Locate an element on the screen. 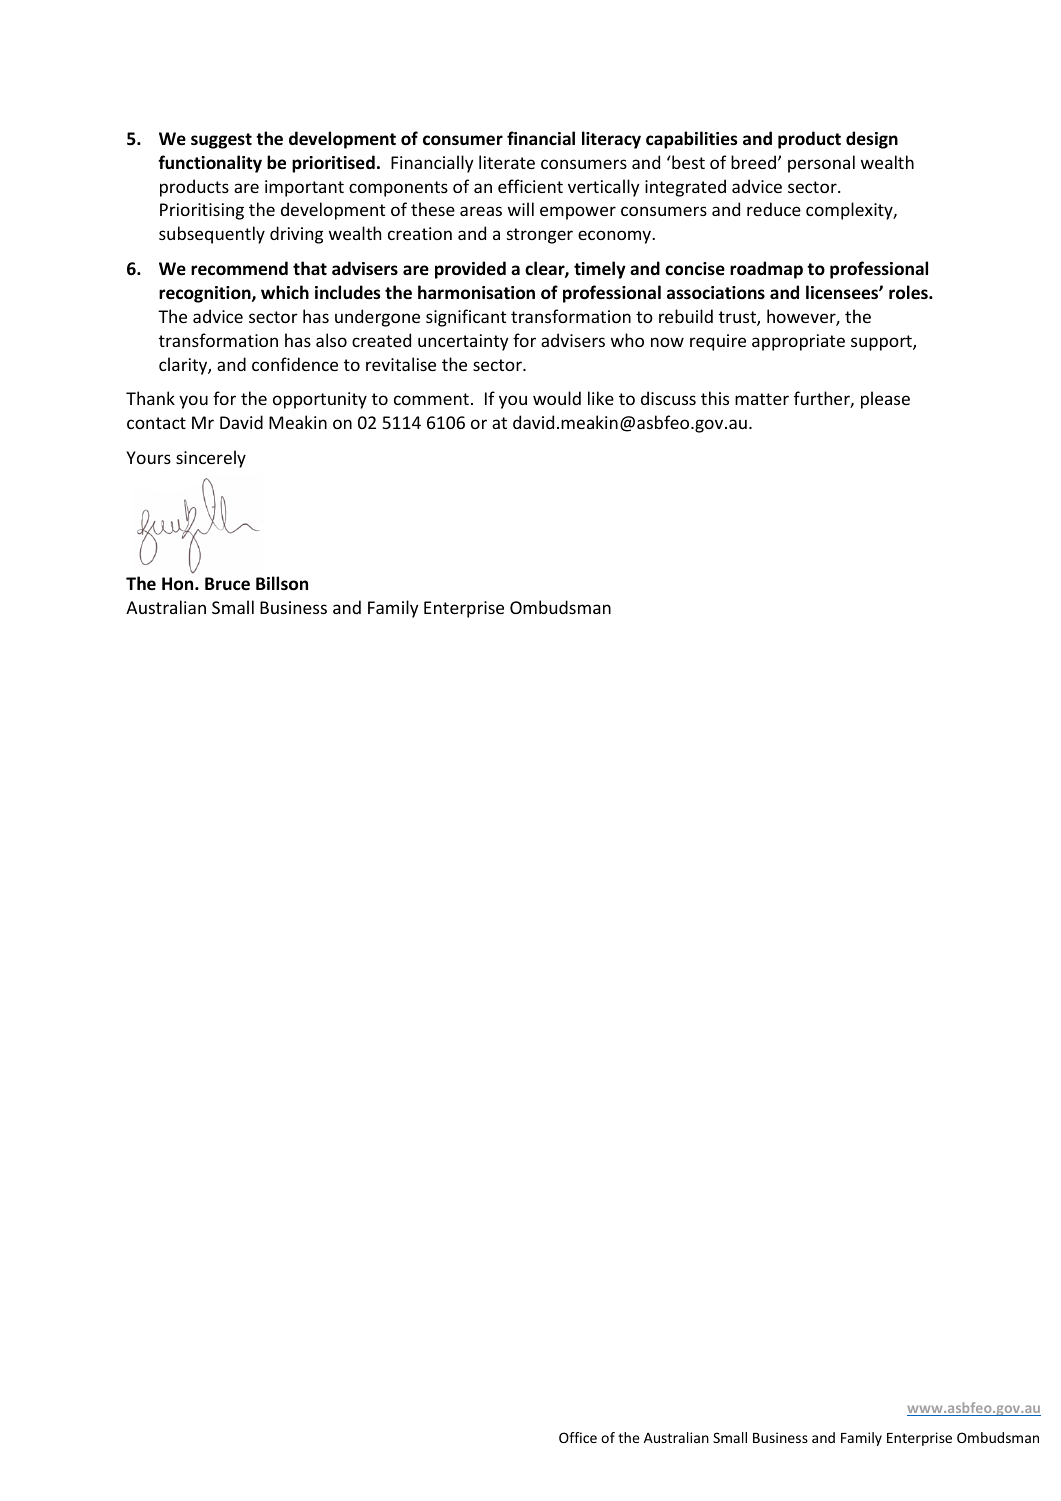  personal is located at coordinates (821, 164).
